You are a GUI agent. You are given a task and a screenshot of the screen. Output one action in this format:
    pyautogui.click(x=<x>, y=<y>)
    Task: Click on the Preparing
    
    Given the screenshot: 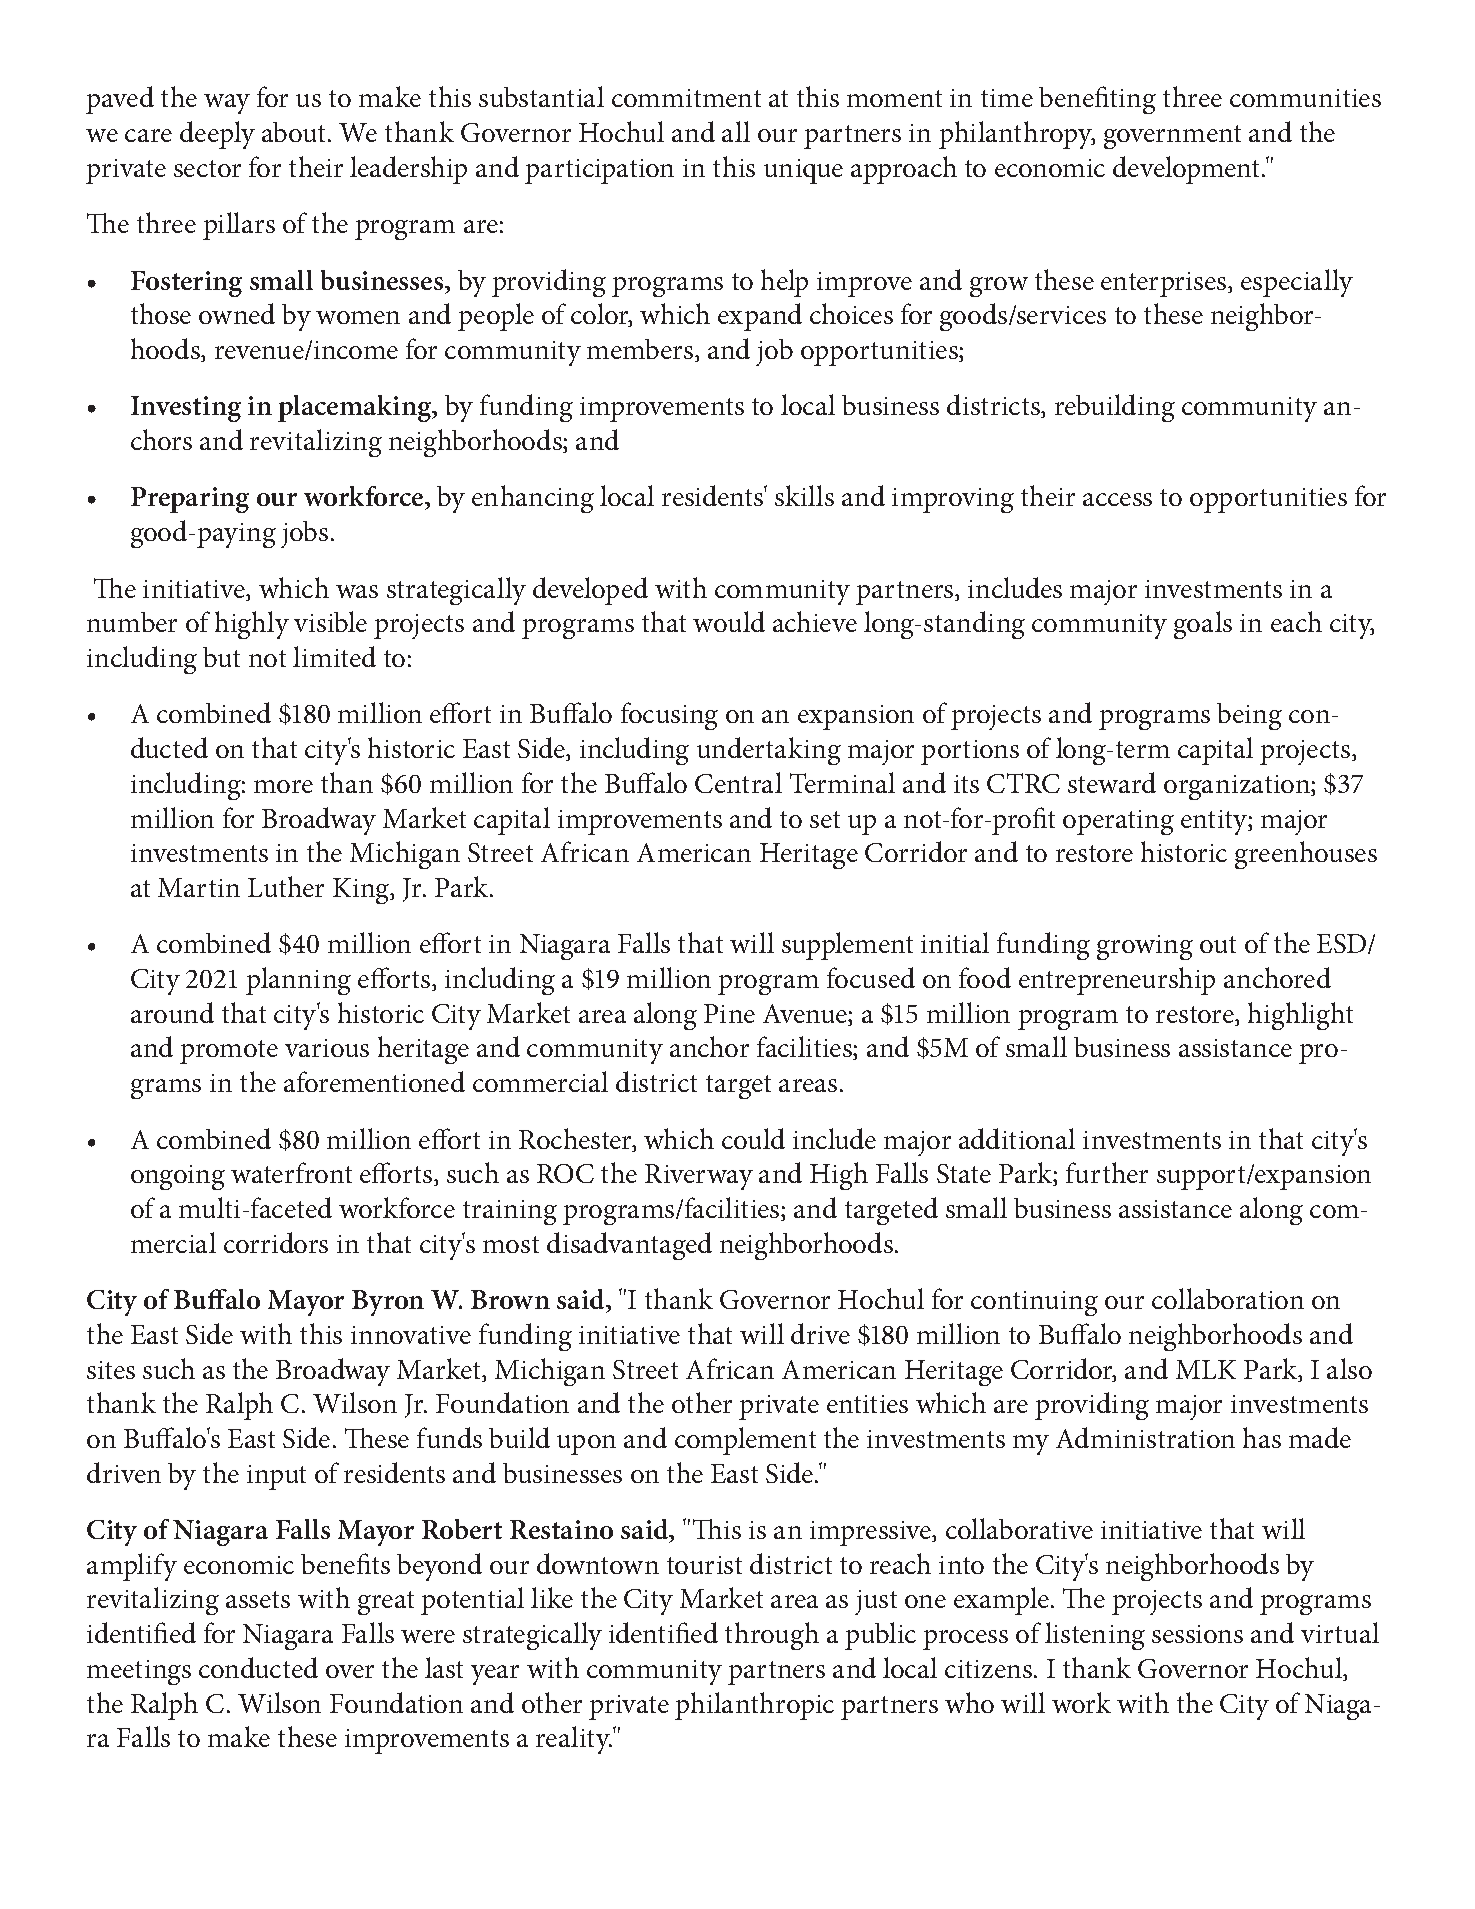 What is the action you would take?
    pyautogui.click(x=190, y=500)
